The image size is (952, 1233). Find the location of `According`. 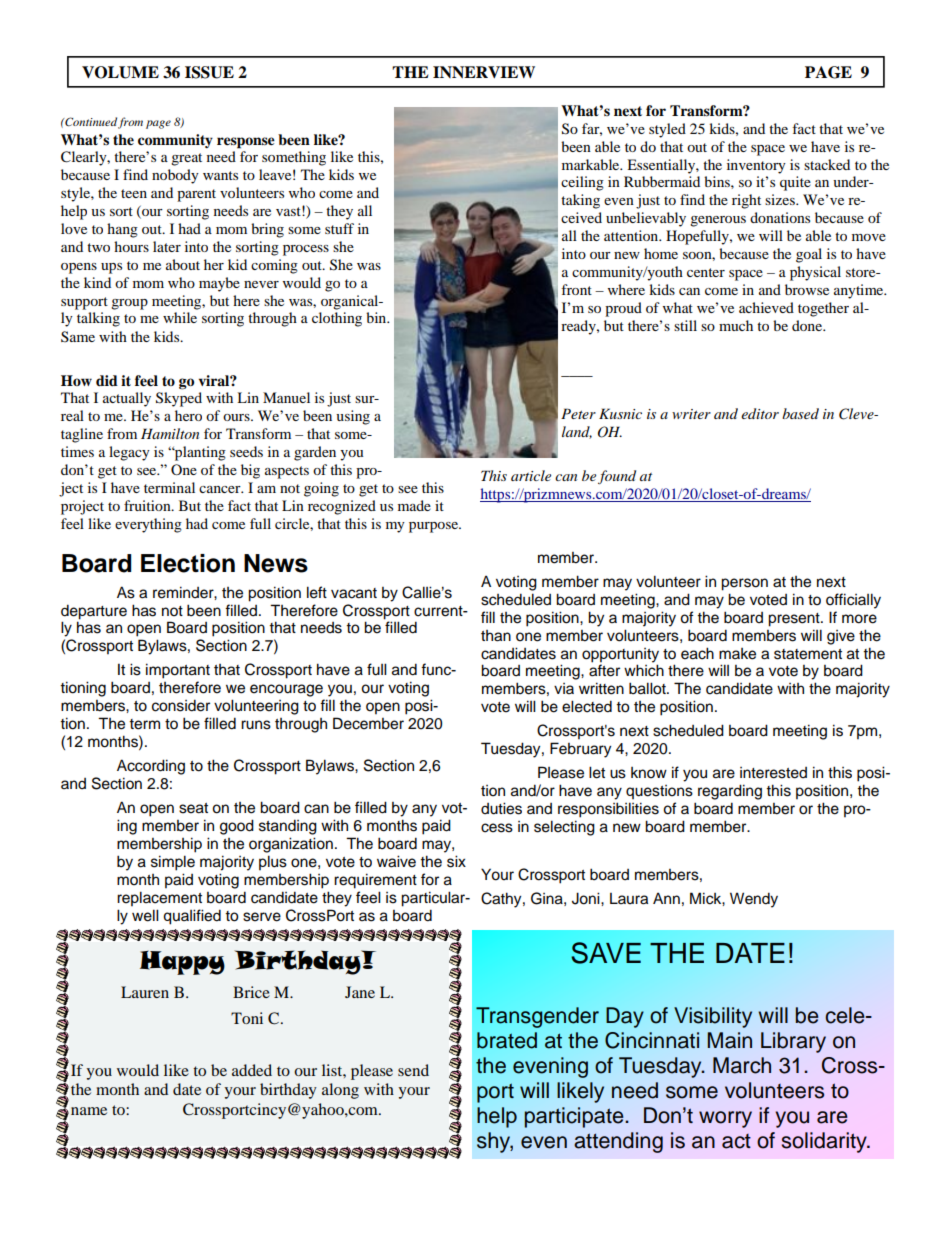

According is located at coordinates (151, 767).
